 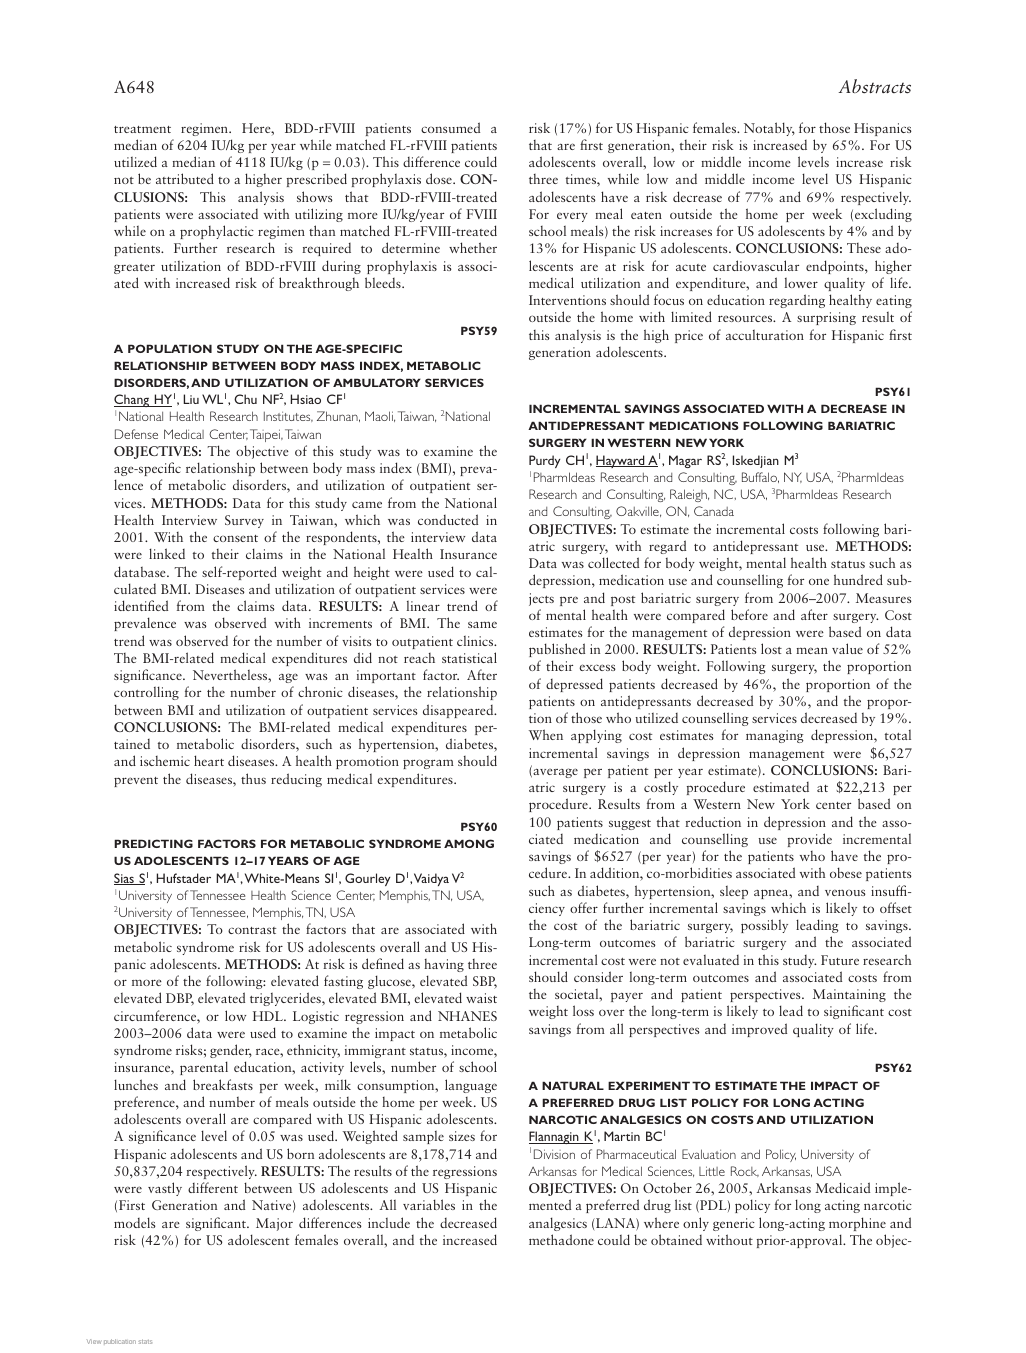 I want to click on heart, so click(x=209, y=760).
